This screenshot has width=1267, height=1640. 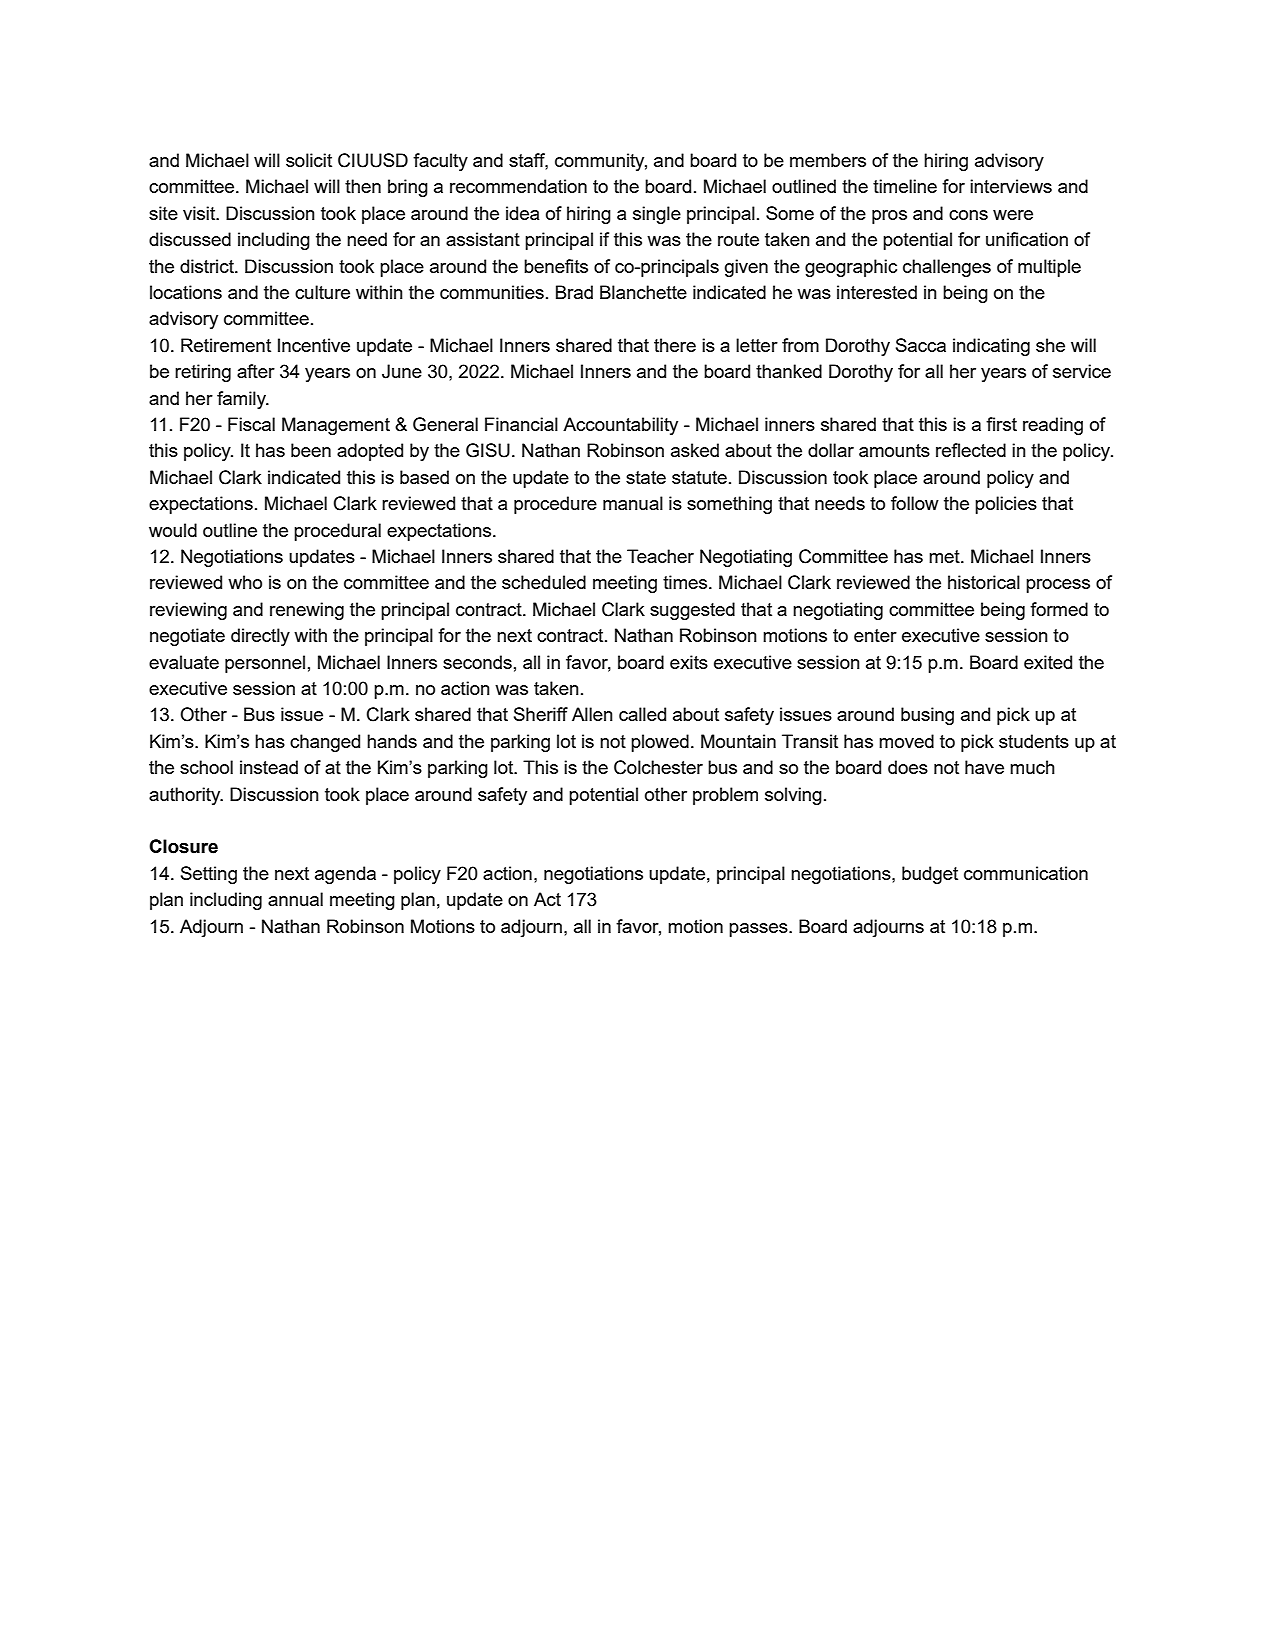 What do you see at coordinates (309, 160) in the screenshot?
I see `solicit` at bounding box center [309, 160].
